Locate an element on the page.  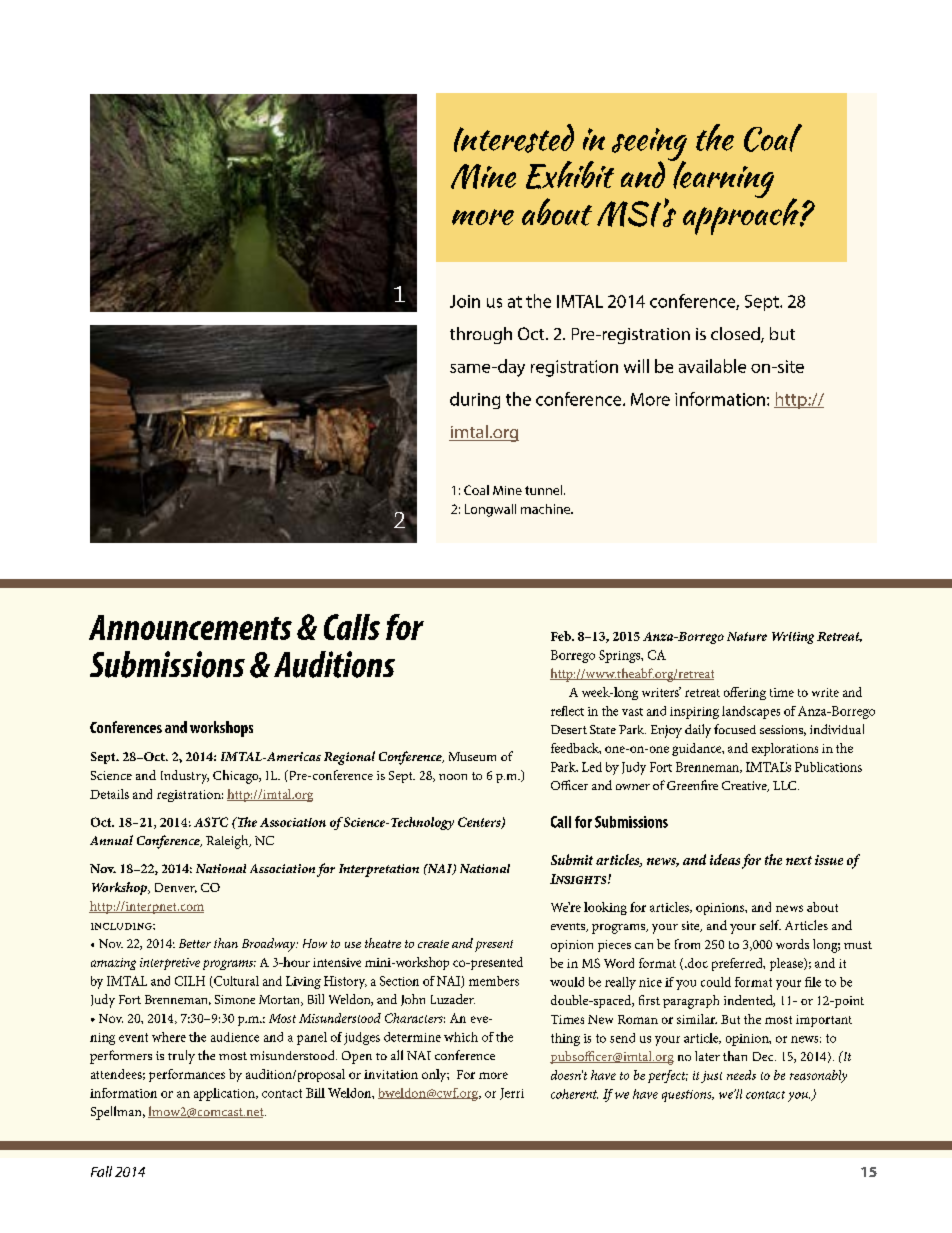
coherent is located at coordinates (574, 1094).
